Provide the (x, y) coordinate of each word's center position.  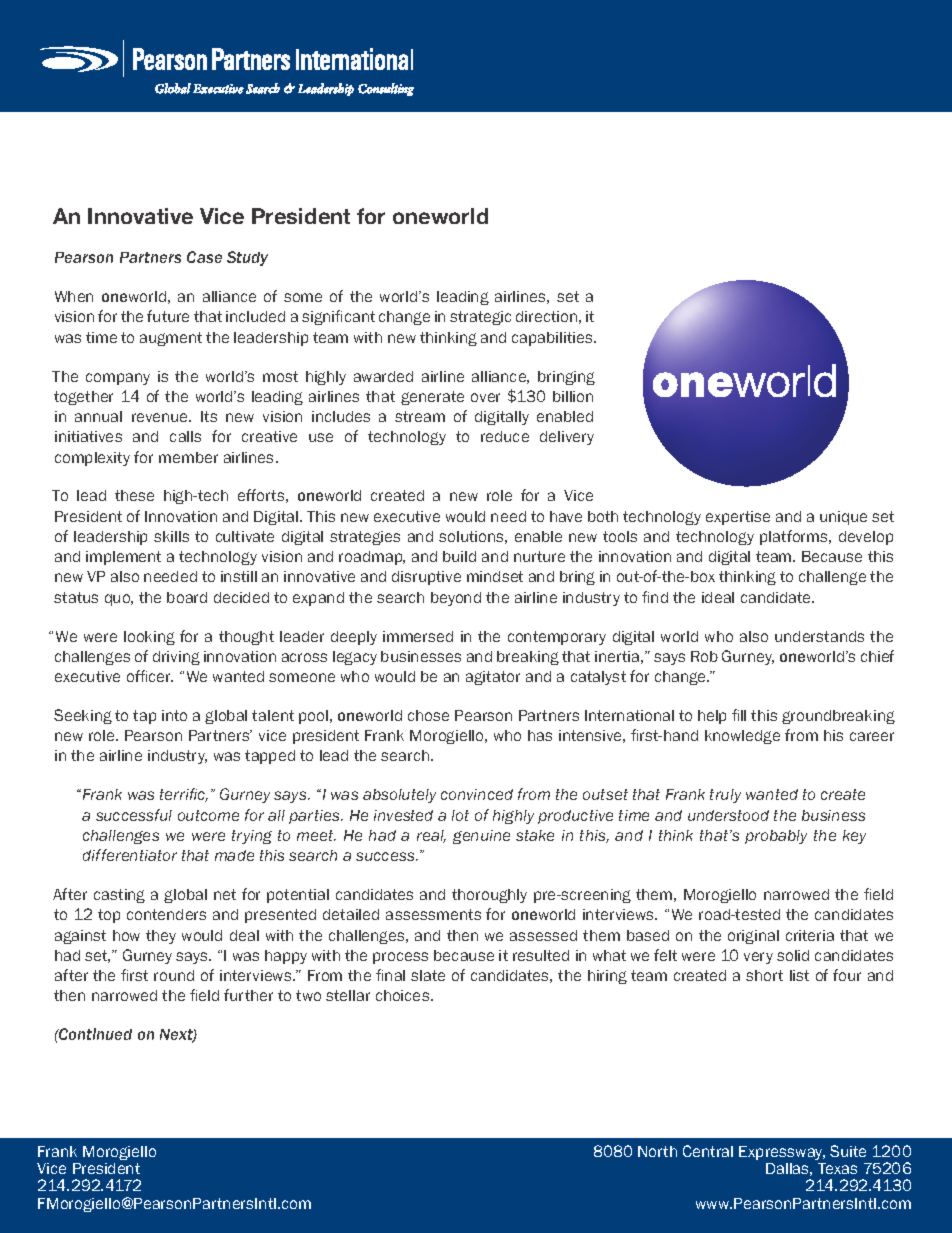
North (657, 1151)
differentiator (130, 855)
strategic (480, 318)
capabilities (554, 339)
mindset (495, 576)
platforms (795, 537)
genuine (481, 837)
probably (776, 837)
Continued (94, 1034)
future (168, 316)
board (187, 597)
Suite (848, 1151)
